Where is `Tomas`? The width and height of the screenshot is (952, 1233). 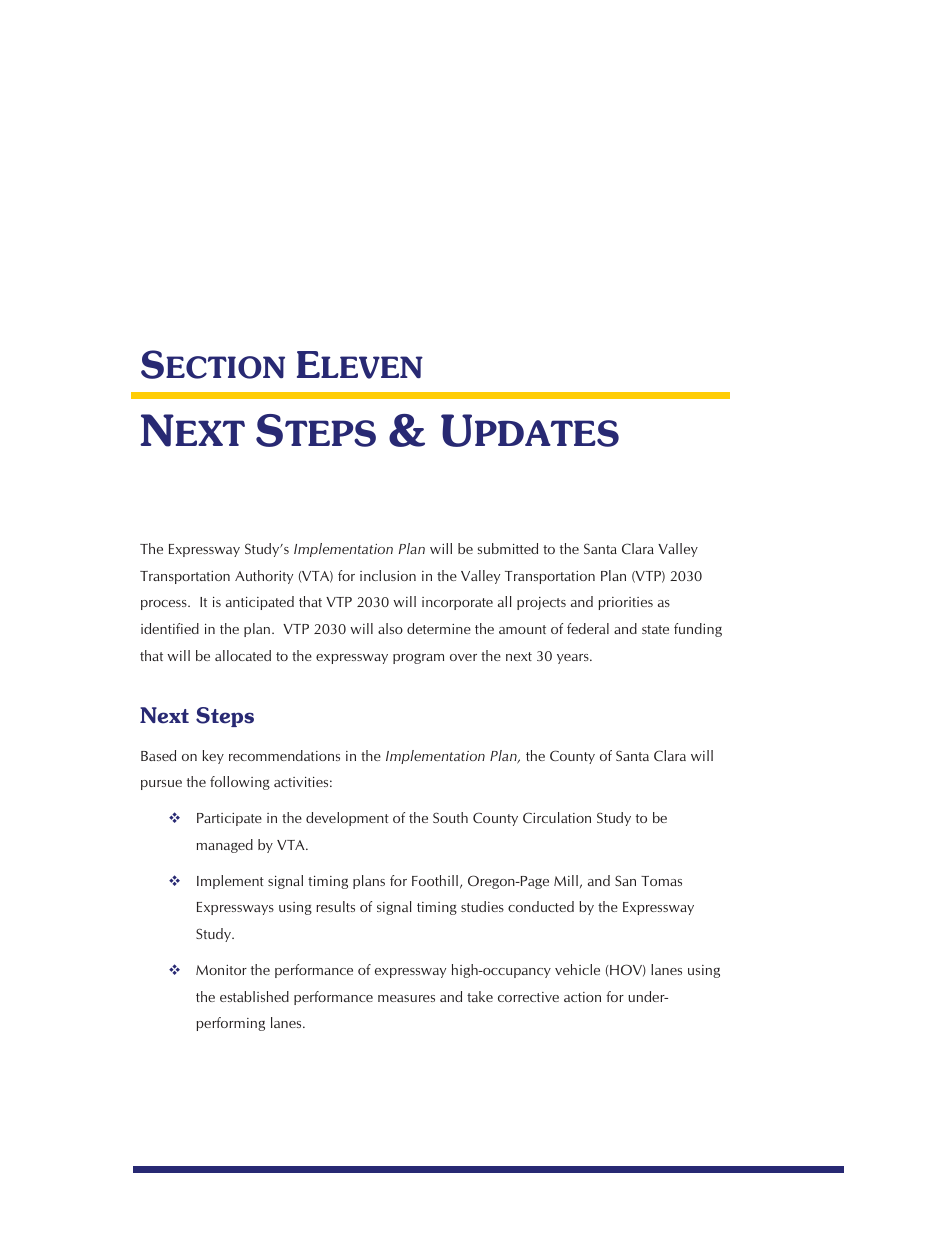
Tomas is located at coordinates (661, 881).
